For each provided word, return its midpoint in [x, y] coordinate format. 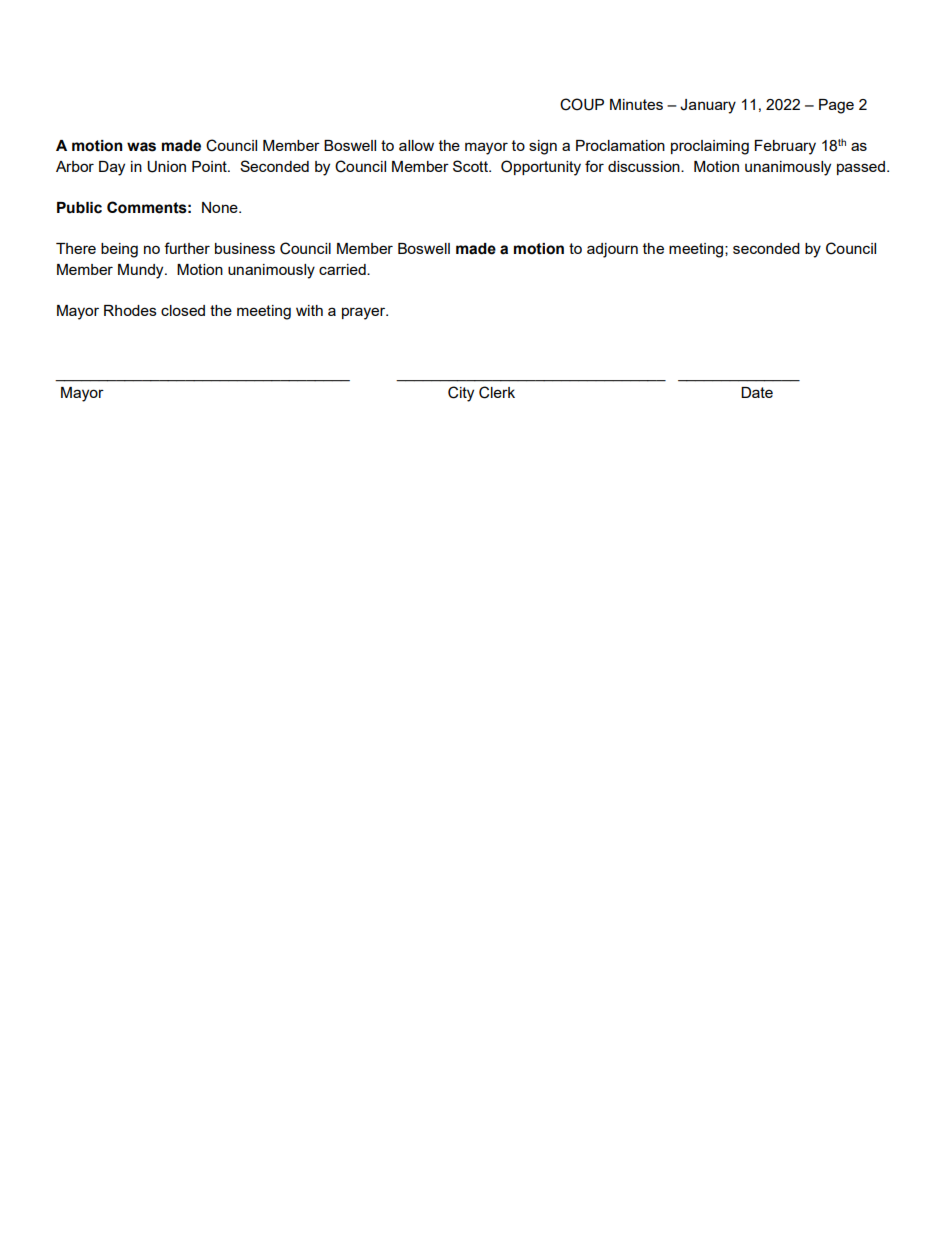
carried [343, 269]
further [187, 248]
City [461, 394]
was [141, 147]
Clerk [497, 392]
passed [861, 168]
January [708, 106]
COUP [582, 104]
